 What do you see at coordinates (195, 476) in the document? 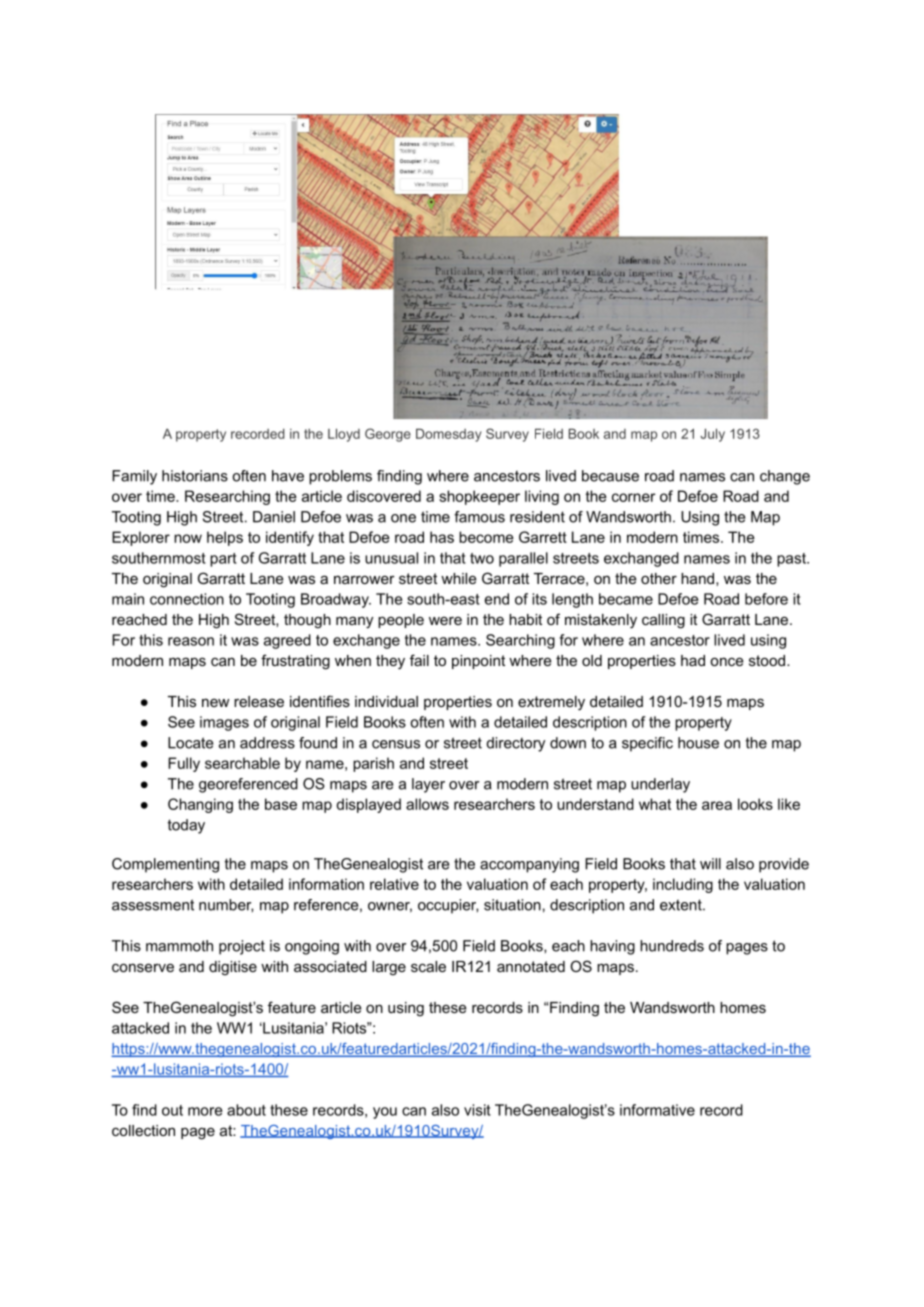
I see `historians` at bounding box center [195, 476].
